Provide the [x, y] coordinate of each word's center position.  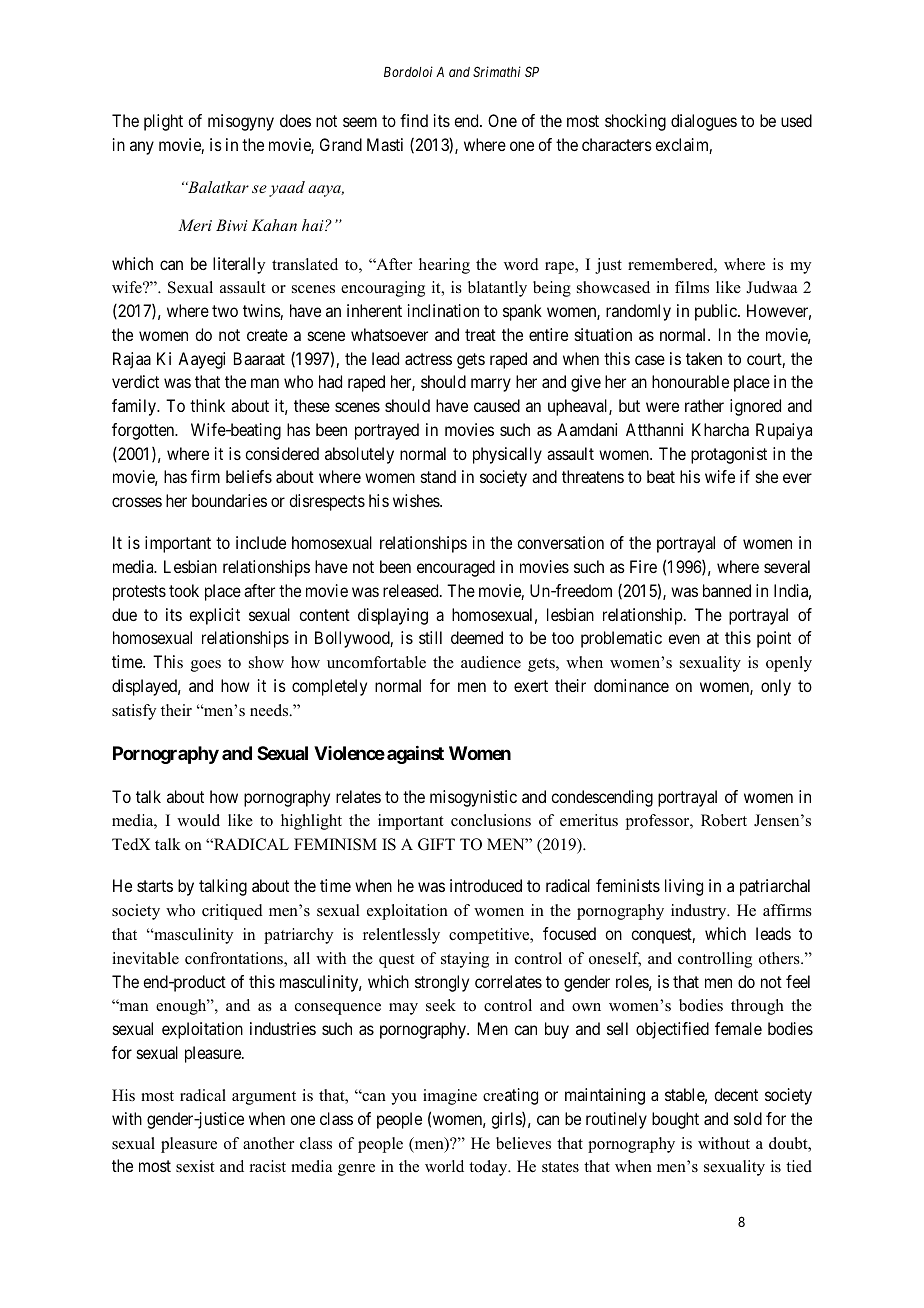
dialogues [704, 122]
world [444, 1166]
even [684, 639]
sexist [195, 1166]
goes [206, 666]
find [414, 120]
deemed [477, 637]
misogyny [241, 122]
